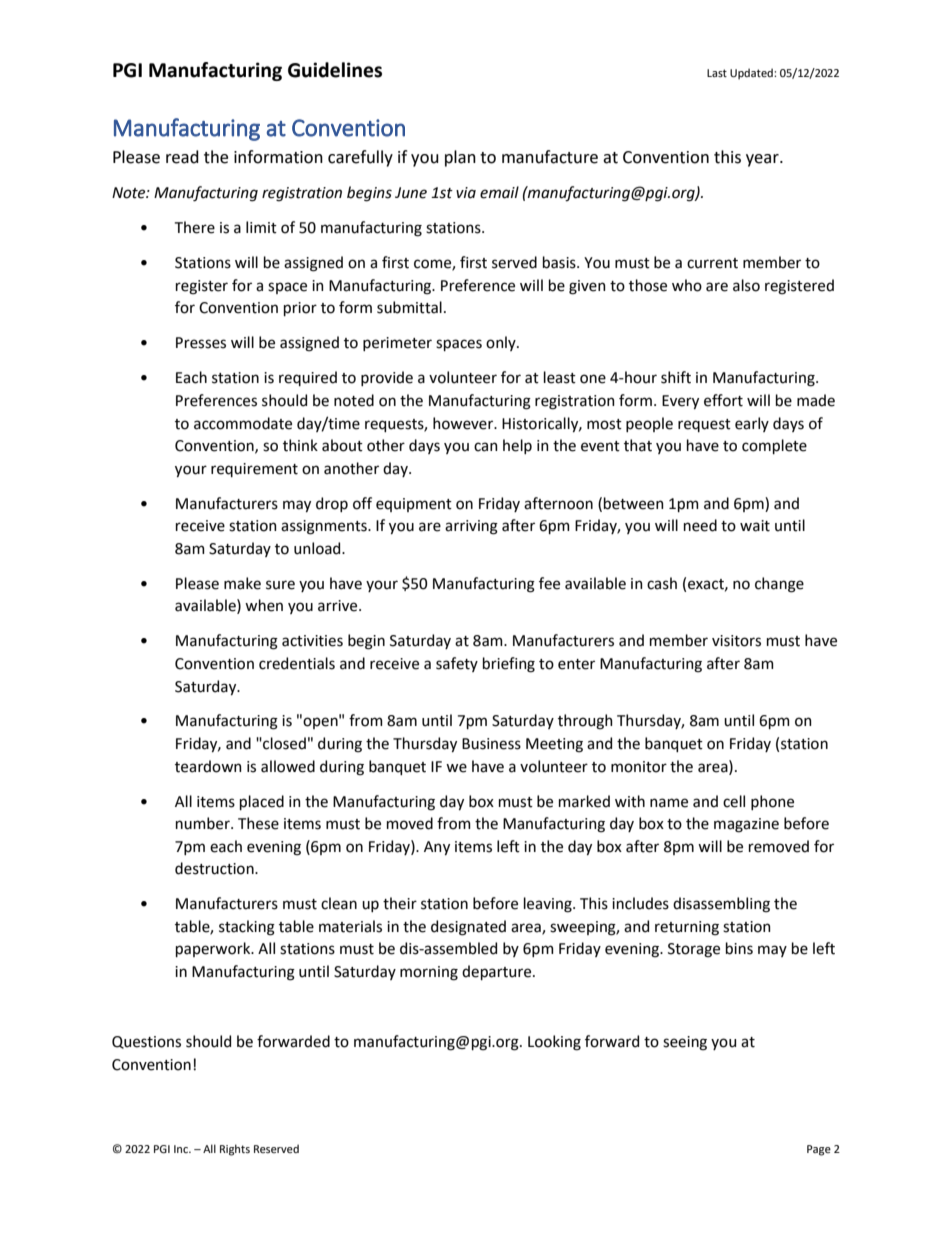 Image resolution: width=952 pixels, height=1233 pixels. Describe the element at coordinates (736, 641) in the screenshot. I see `visitors` at that location.
